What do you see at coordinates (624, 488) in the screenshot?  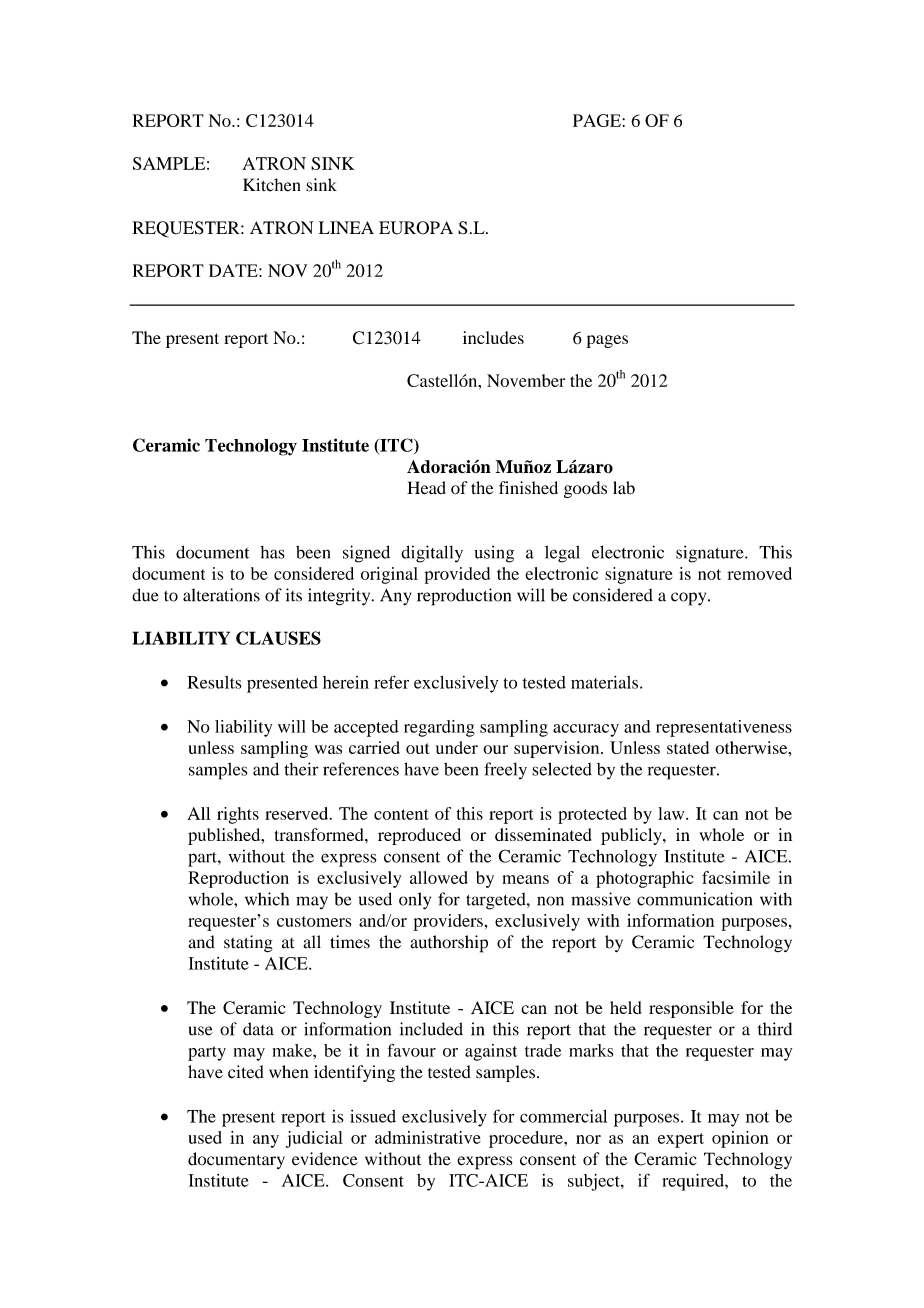 I see `lab` at bounding box center [624, 488].
